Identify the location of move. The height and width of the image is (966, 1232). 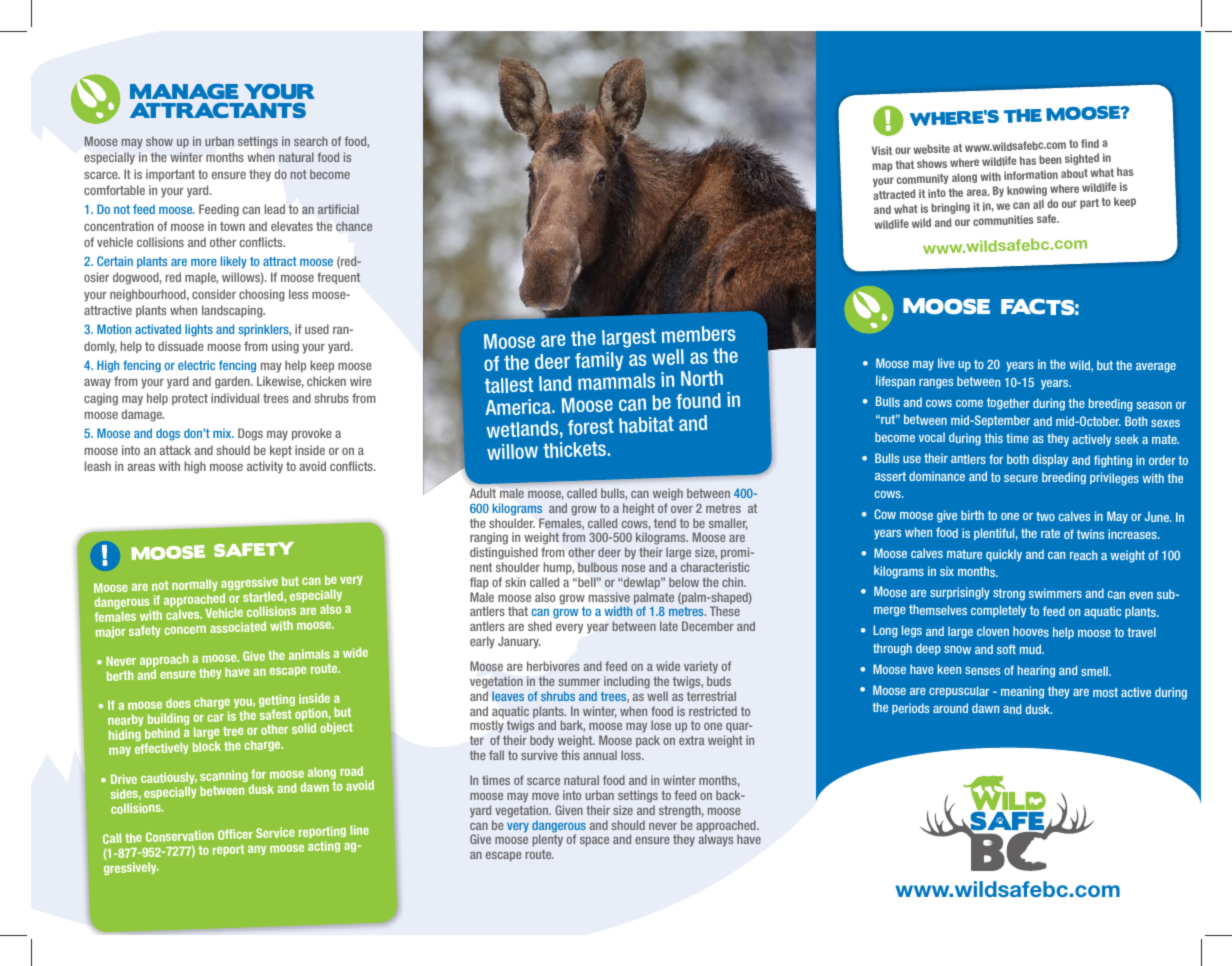
(545, 796).
